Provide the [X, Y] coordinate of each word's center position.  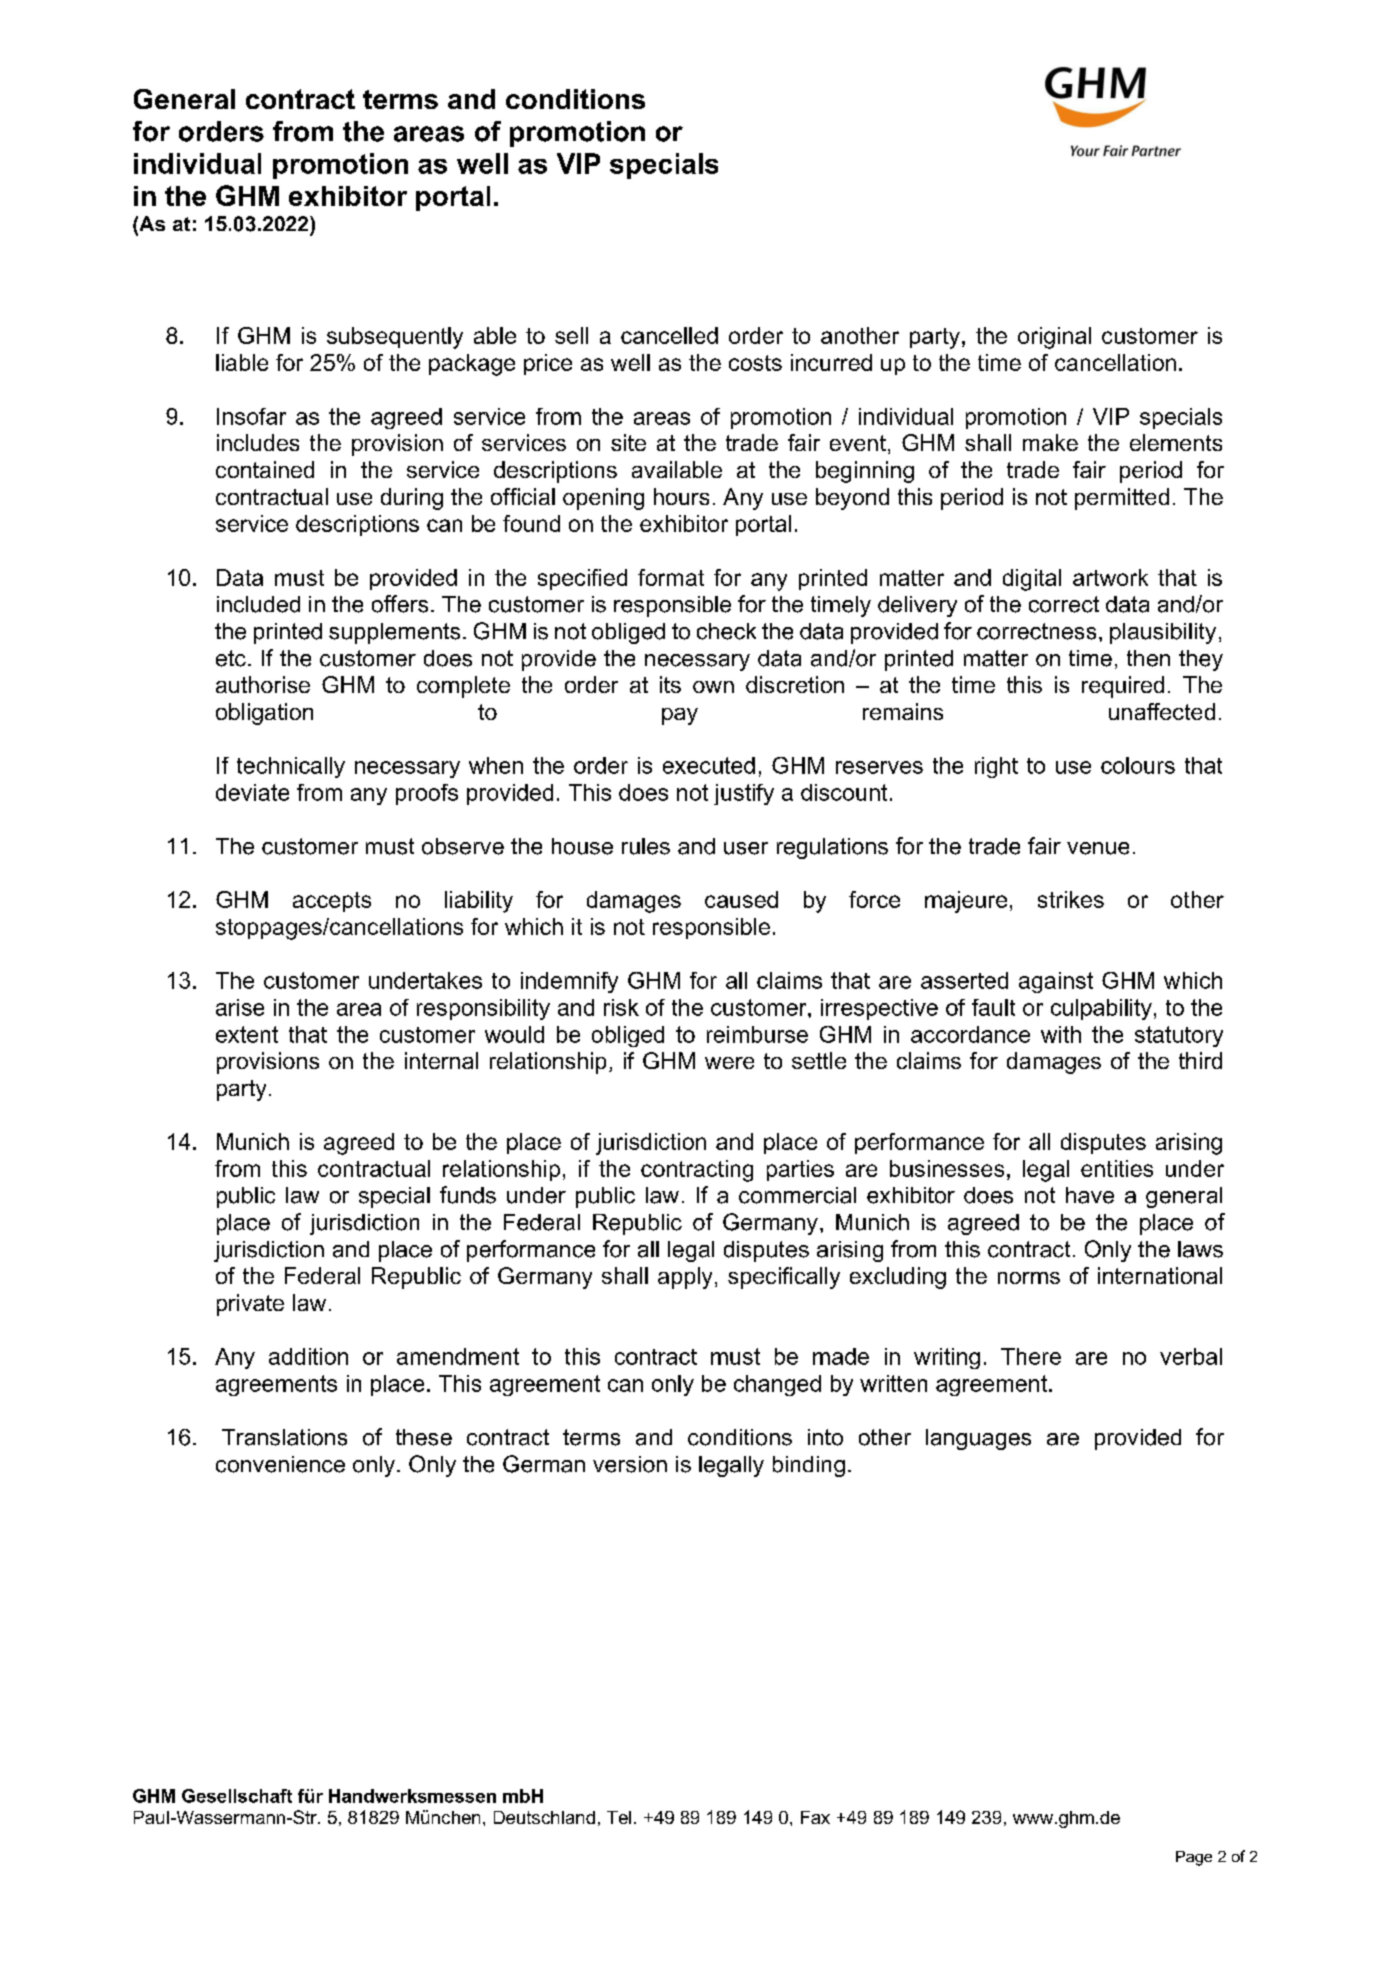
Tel [619, 1817]
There [1031, 1356]
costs [755, 363]
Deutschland [544, 1817]
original [1054, 338]
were [729, 1063]
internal [441, 1060]
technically [291, 767]
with [1061, 1034]
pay [680, 716]
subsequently [395, 338]
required [1123, 687]
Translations [284, 1437]
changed [777, 1385]
